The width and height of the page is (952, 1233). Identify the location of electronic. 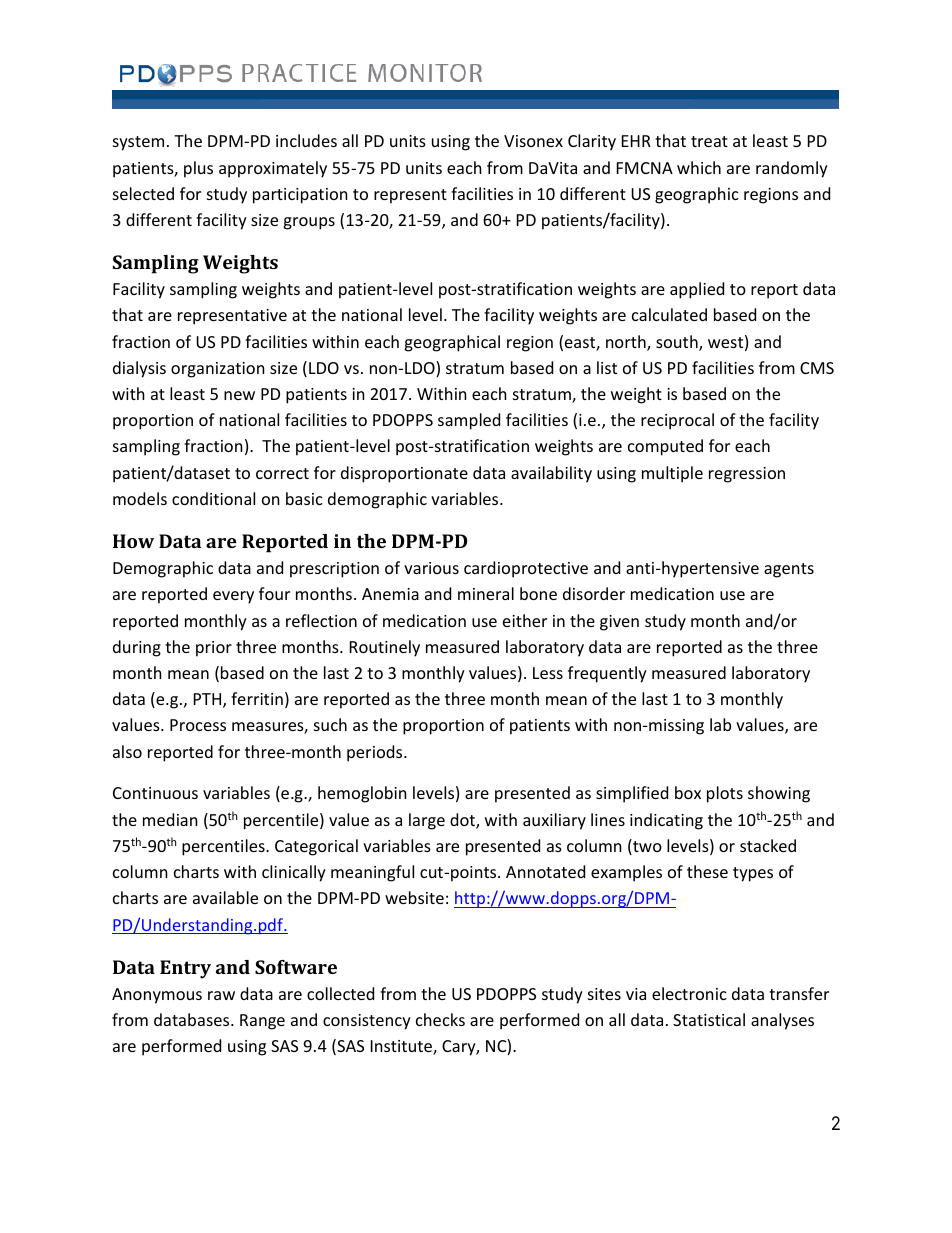
(689, 993).
